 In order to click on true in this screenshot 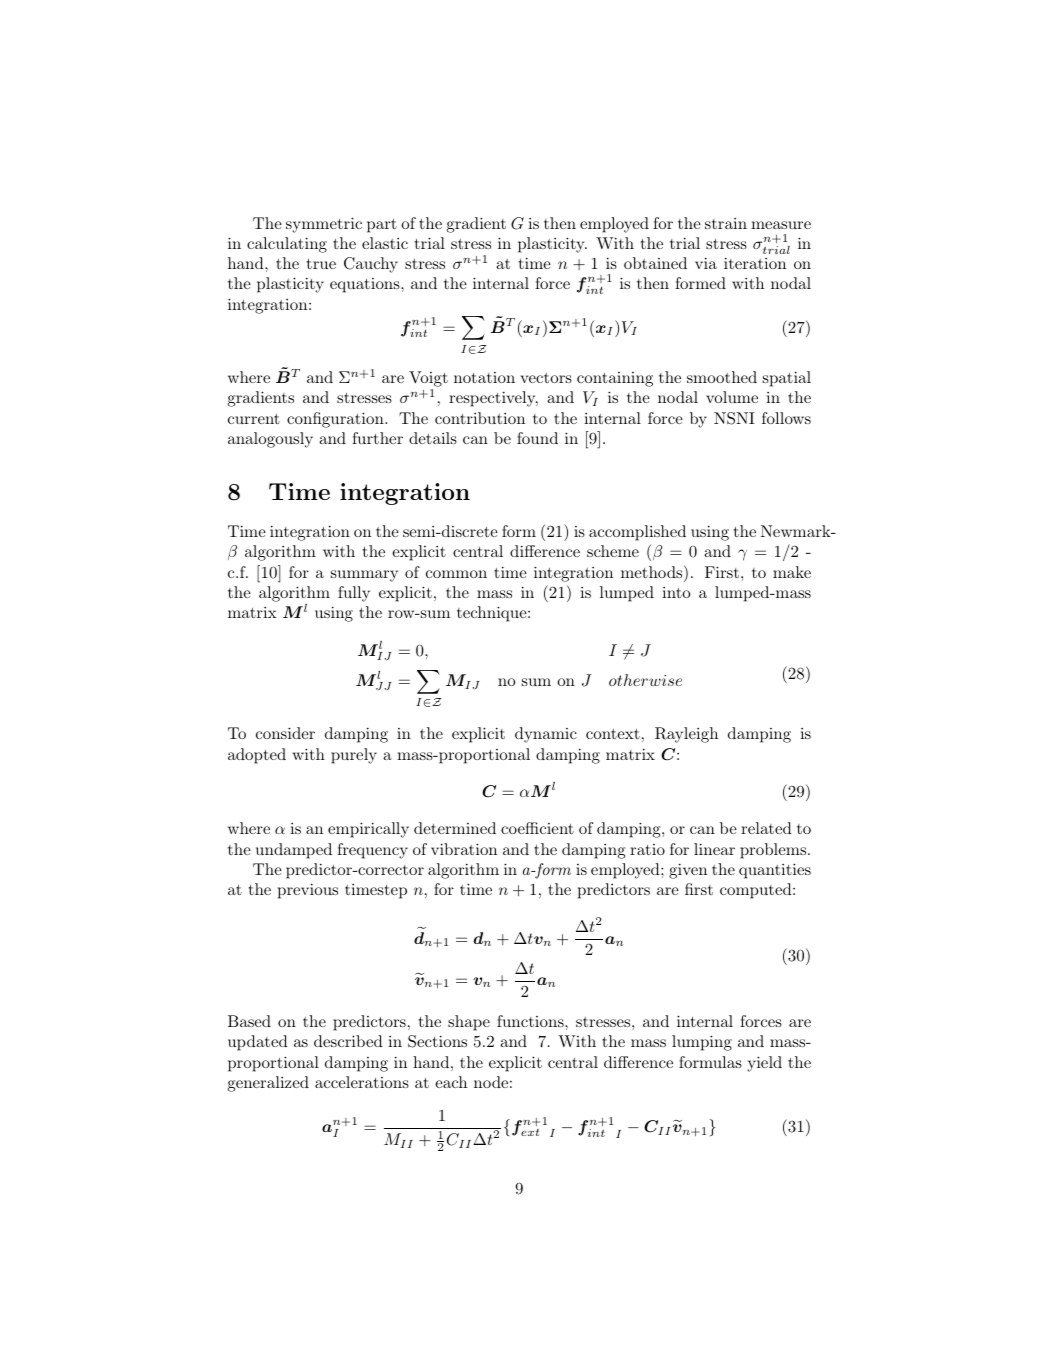, I will do `click(321, 264)`.
